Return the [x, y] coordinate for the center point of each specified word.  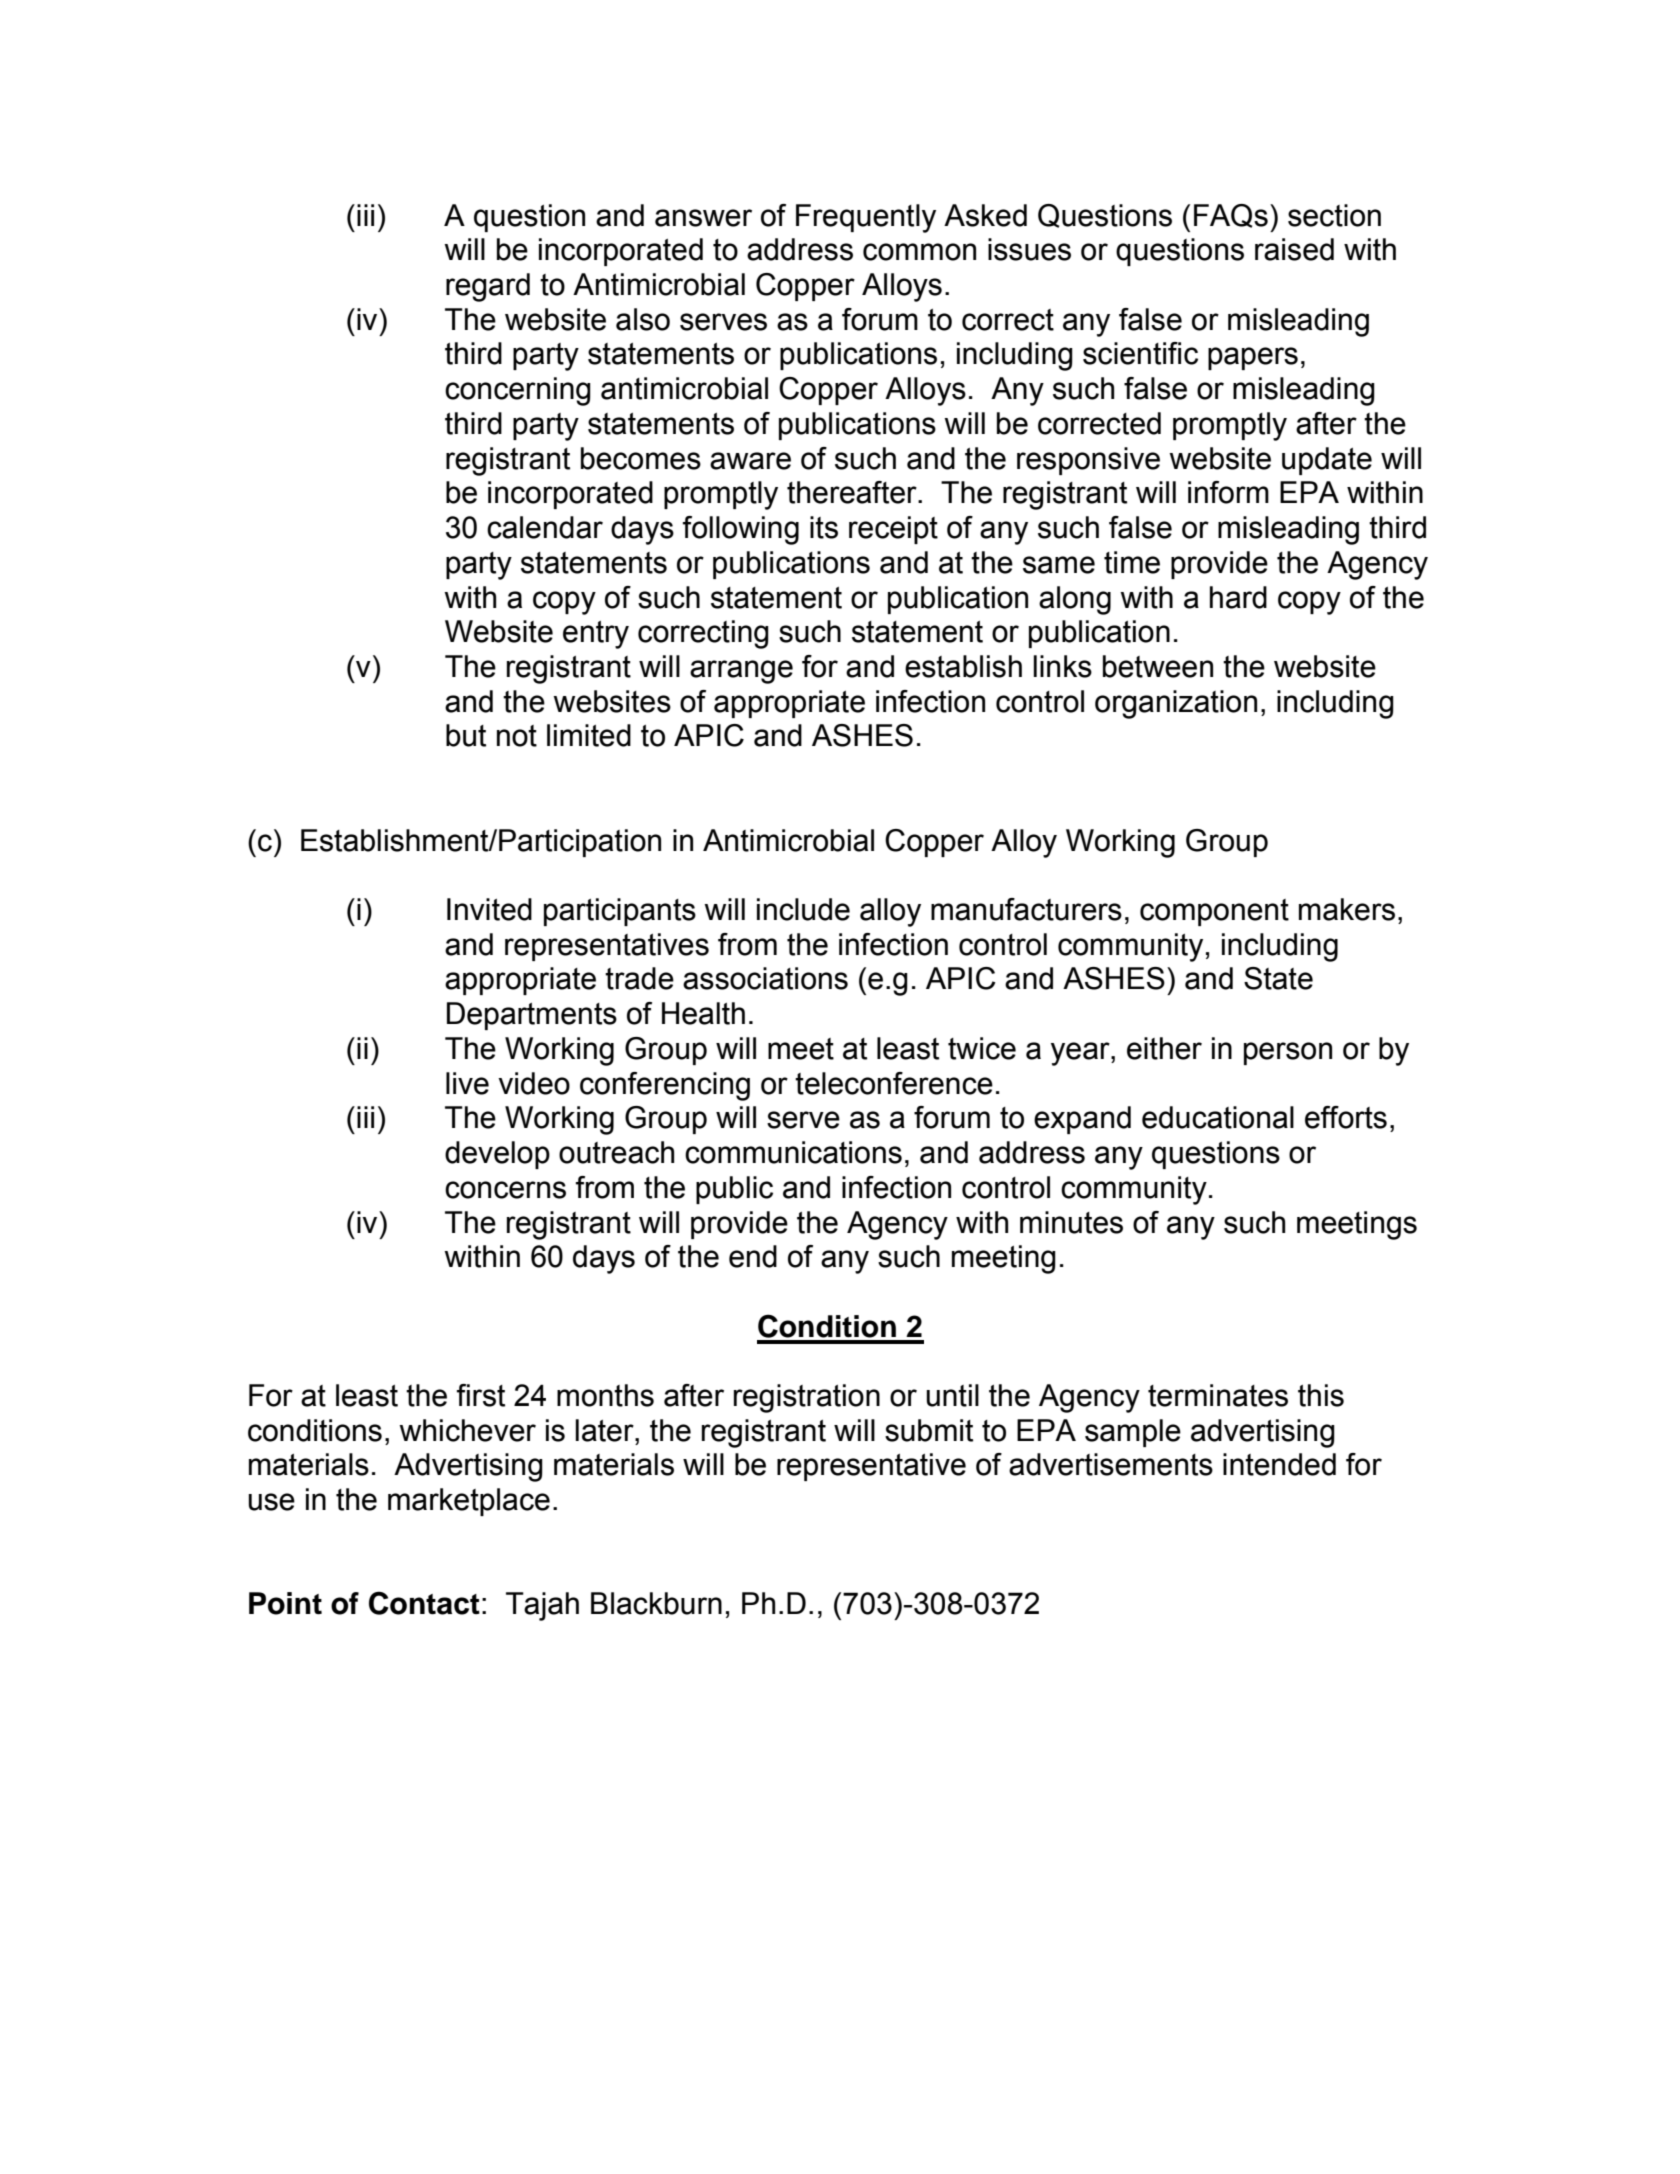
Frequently [866, 218]
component [1214, 912]
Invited [489, 909]
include [803, 909]
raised [1294, 249]
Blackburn [656, 1603]
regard [488, 287]
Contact [424, 1603]
